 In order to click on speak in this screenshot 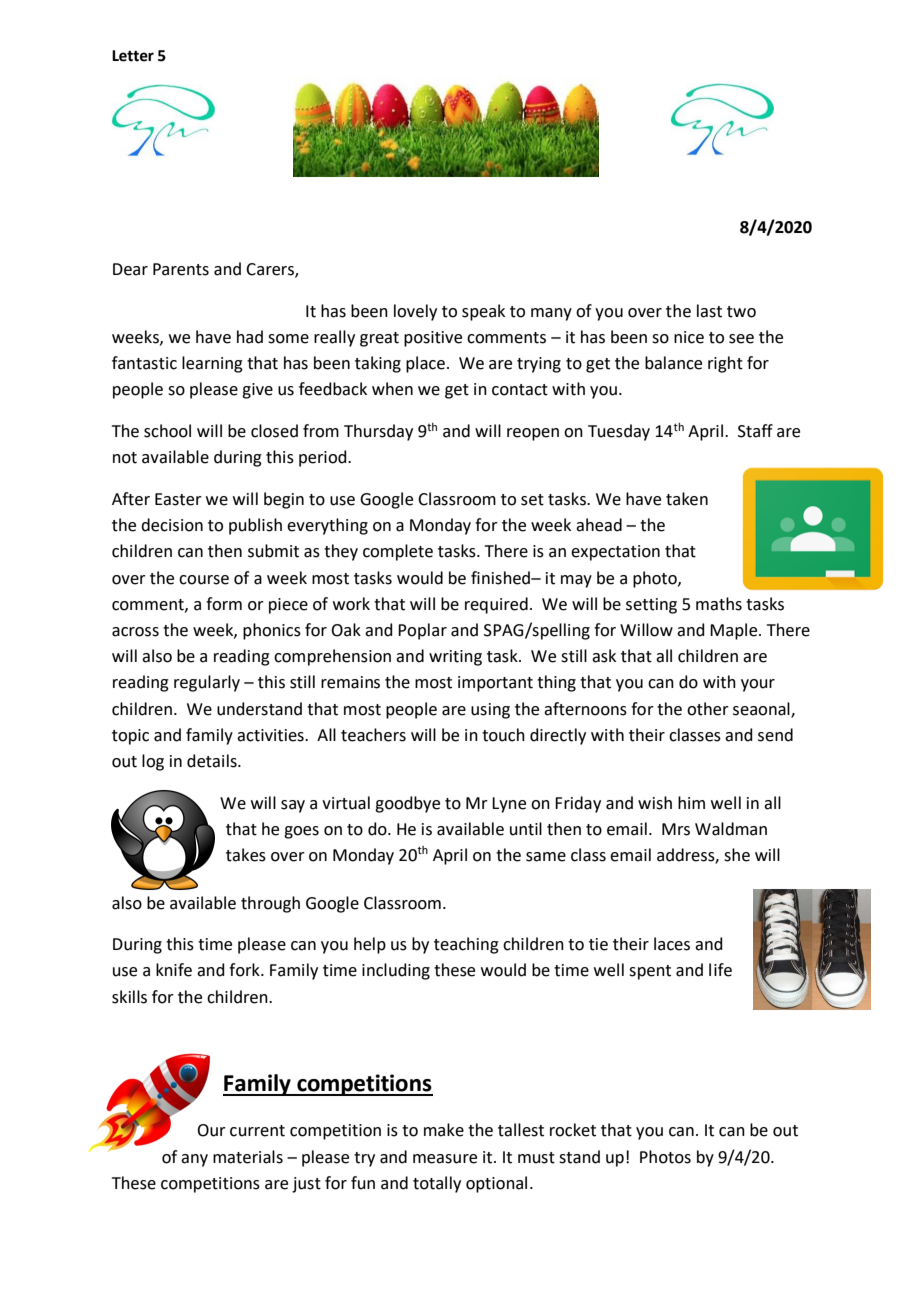, I will do `click(483, 312)`.
